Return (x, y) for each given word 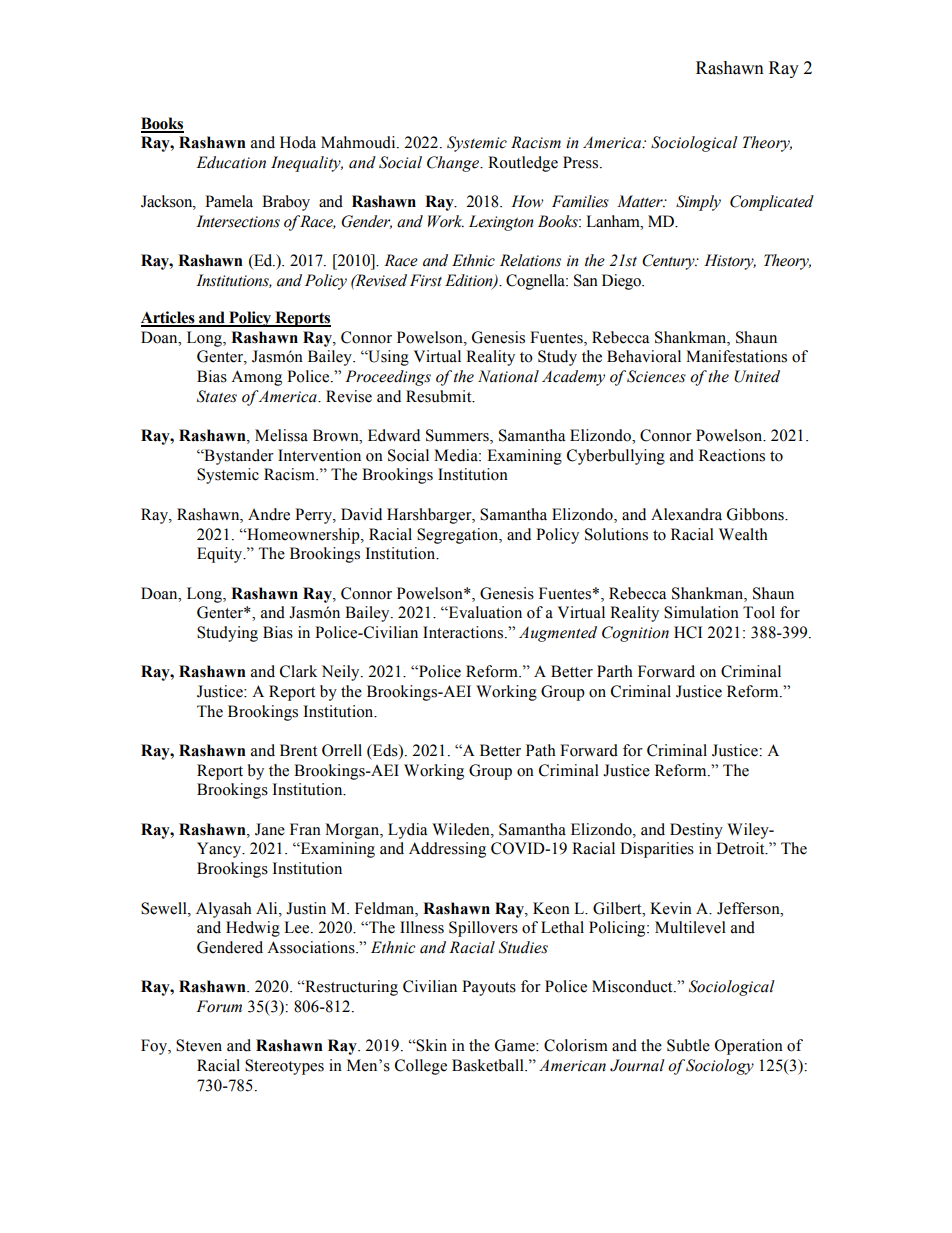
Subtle (688, 1045)
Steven (199, 1045)
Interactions (464, 632)
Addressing (447, 850)
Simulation (701, 612)
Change (454, 164)
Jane (270, 829)
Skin (431, 1045)
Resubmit (440, 396)
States (217, 396)
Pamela (229, 201)
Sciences (656, 376)
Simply (698, 203)
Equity (221, 555)
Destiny (696, 831)
